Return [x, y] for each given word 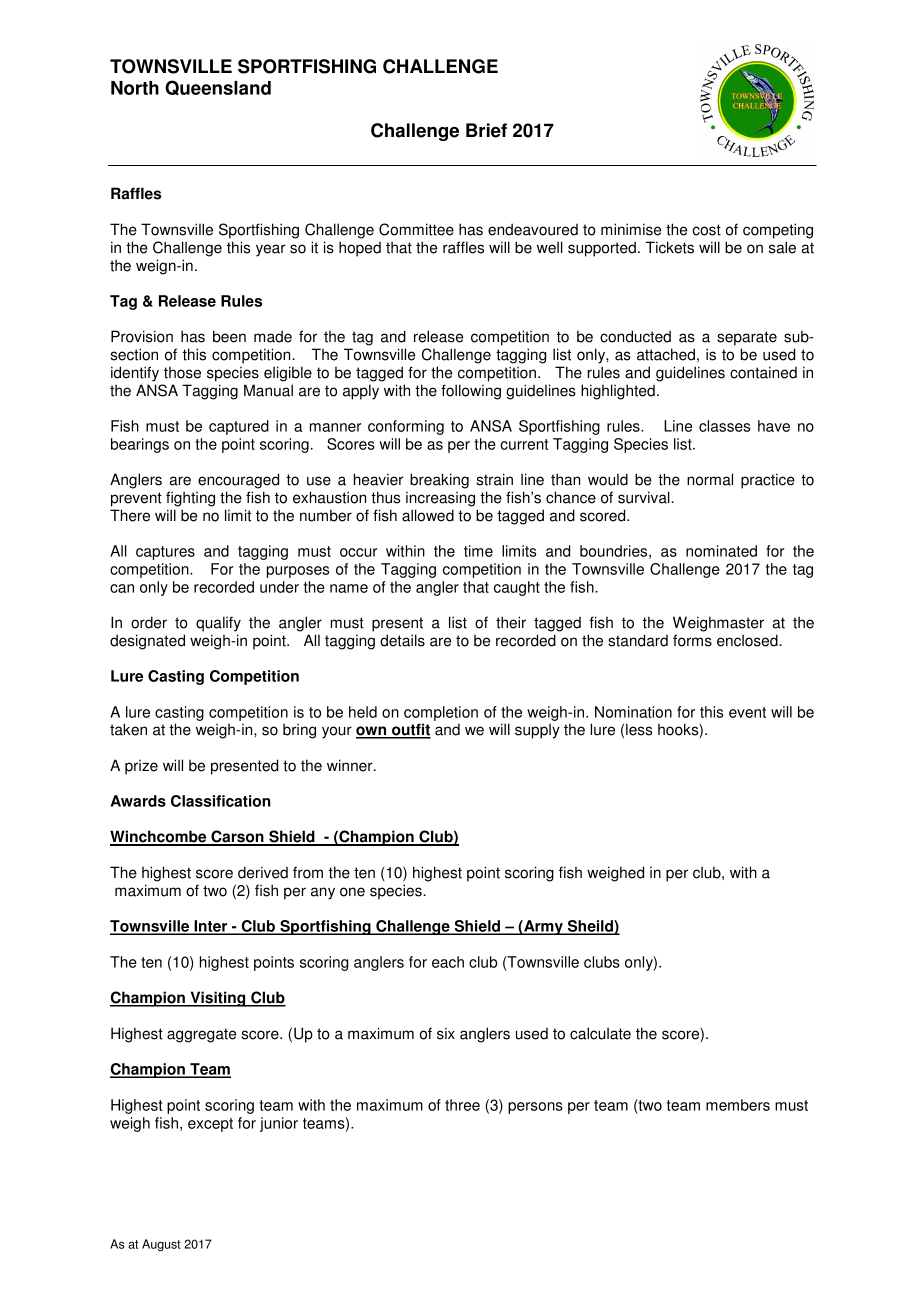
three [462, 1105]
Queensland [218, 88]
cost [706, 230]
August [161, 1245]
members [738, 1105]
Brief [486, 130]
